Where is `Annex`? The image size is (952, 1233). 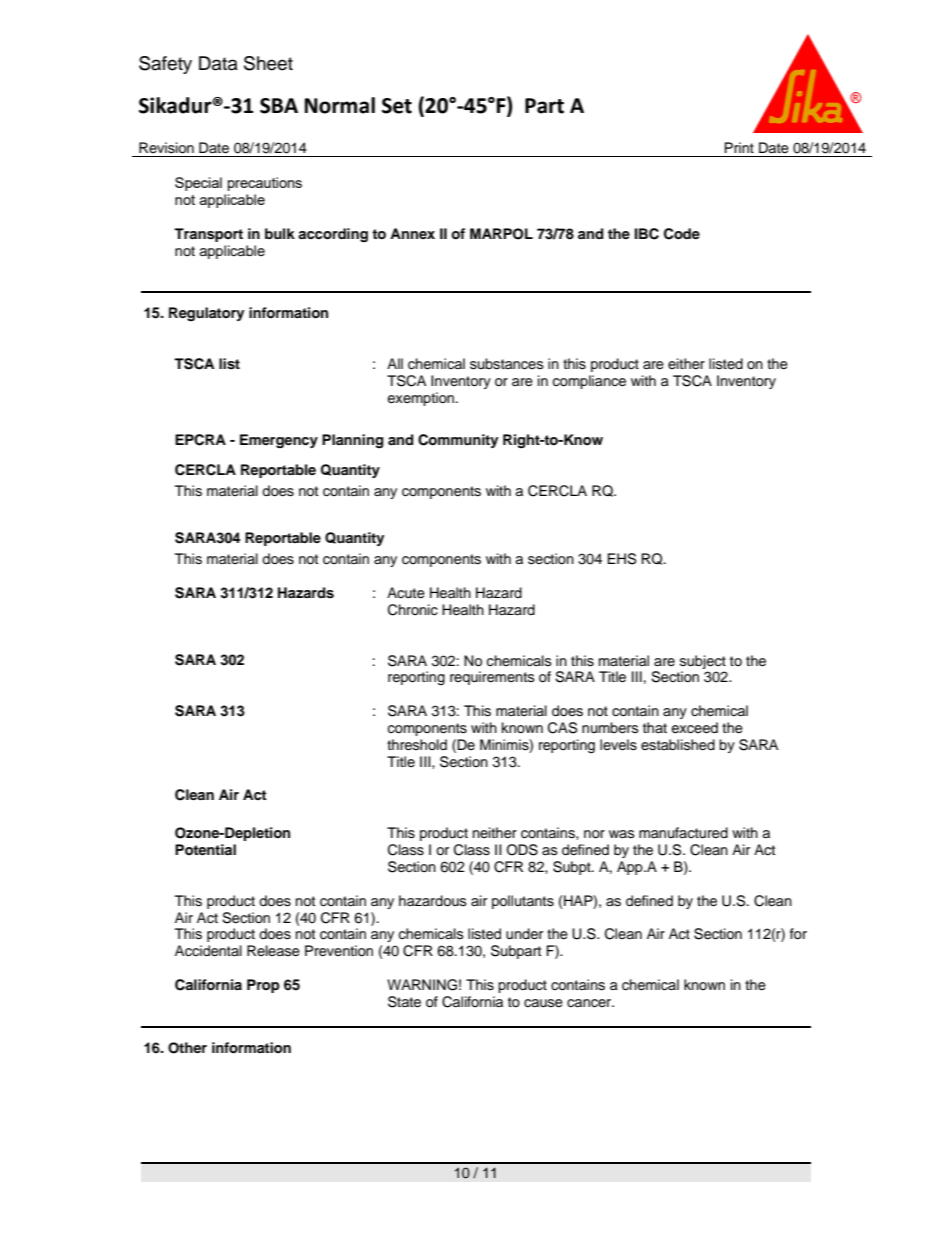
Annex is located at coordinates (412, 233).
